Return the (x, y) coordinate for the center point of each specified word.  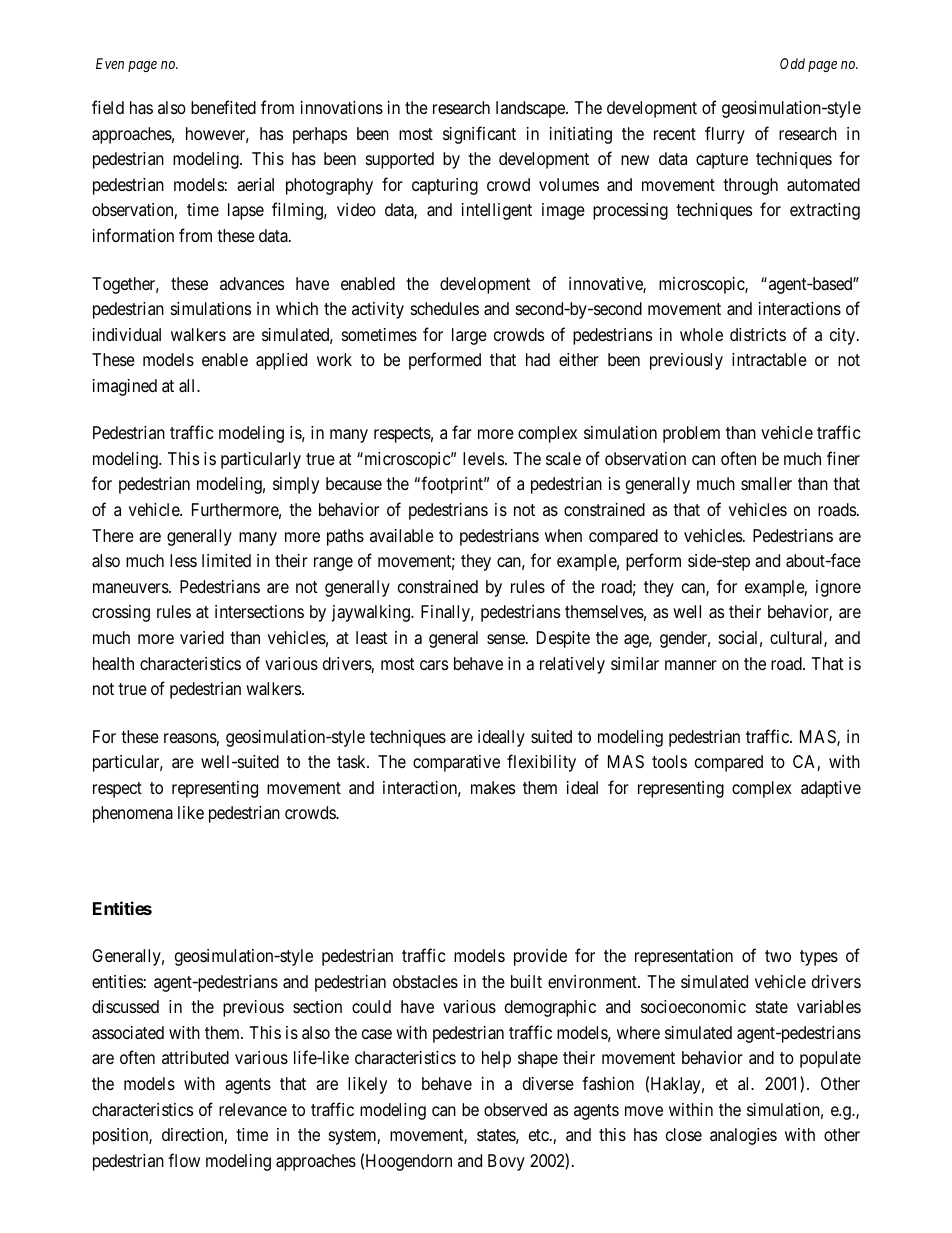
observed (515, 1109)
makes (493, 787)
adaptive (831, 789)
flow (184, 1160)
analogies (743, 1136)
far (462, 432)
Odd (792, 63)
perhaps (320, 135)
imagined (125, 387)
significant (479, 135)
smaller (766, 484)
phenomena (133, 814)
